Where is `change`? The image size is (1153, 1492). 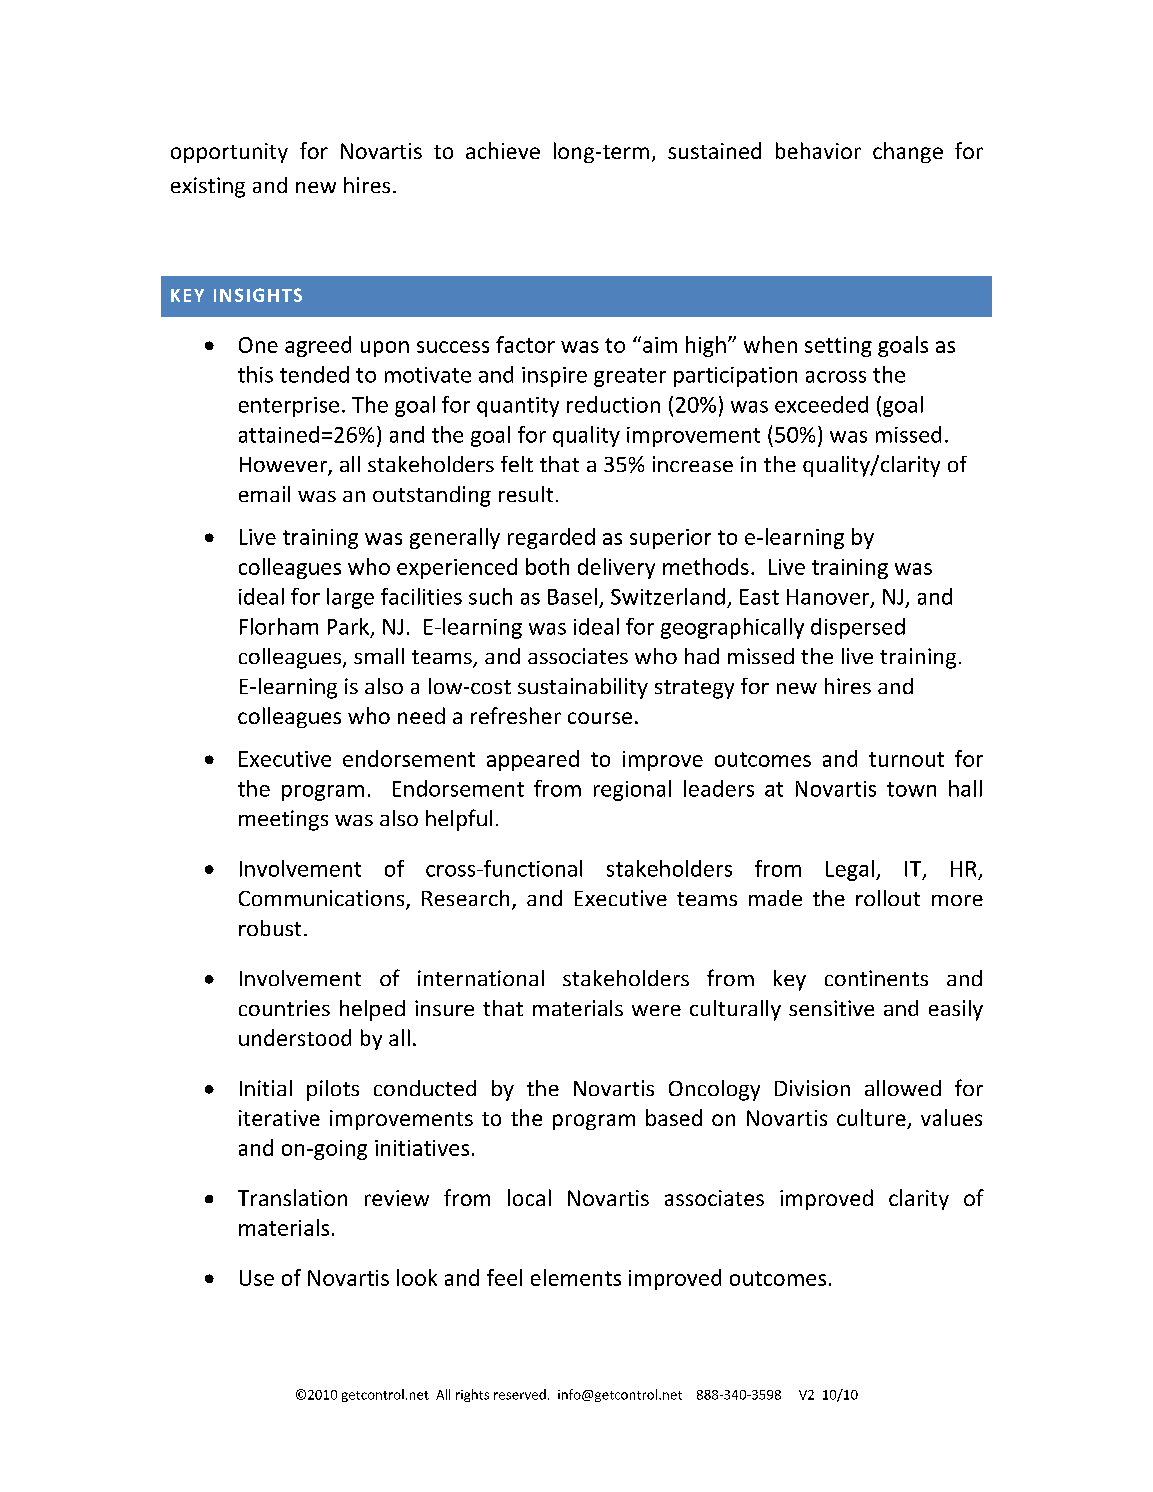 change is located at coordinates (908, 152).
